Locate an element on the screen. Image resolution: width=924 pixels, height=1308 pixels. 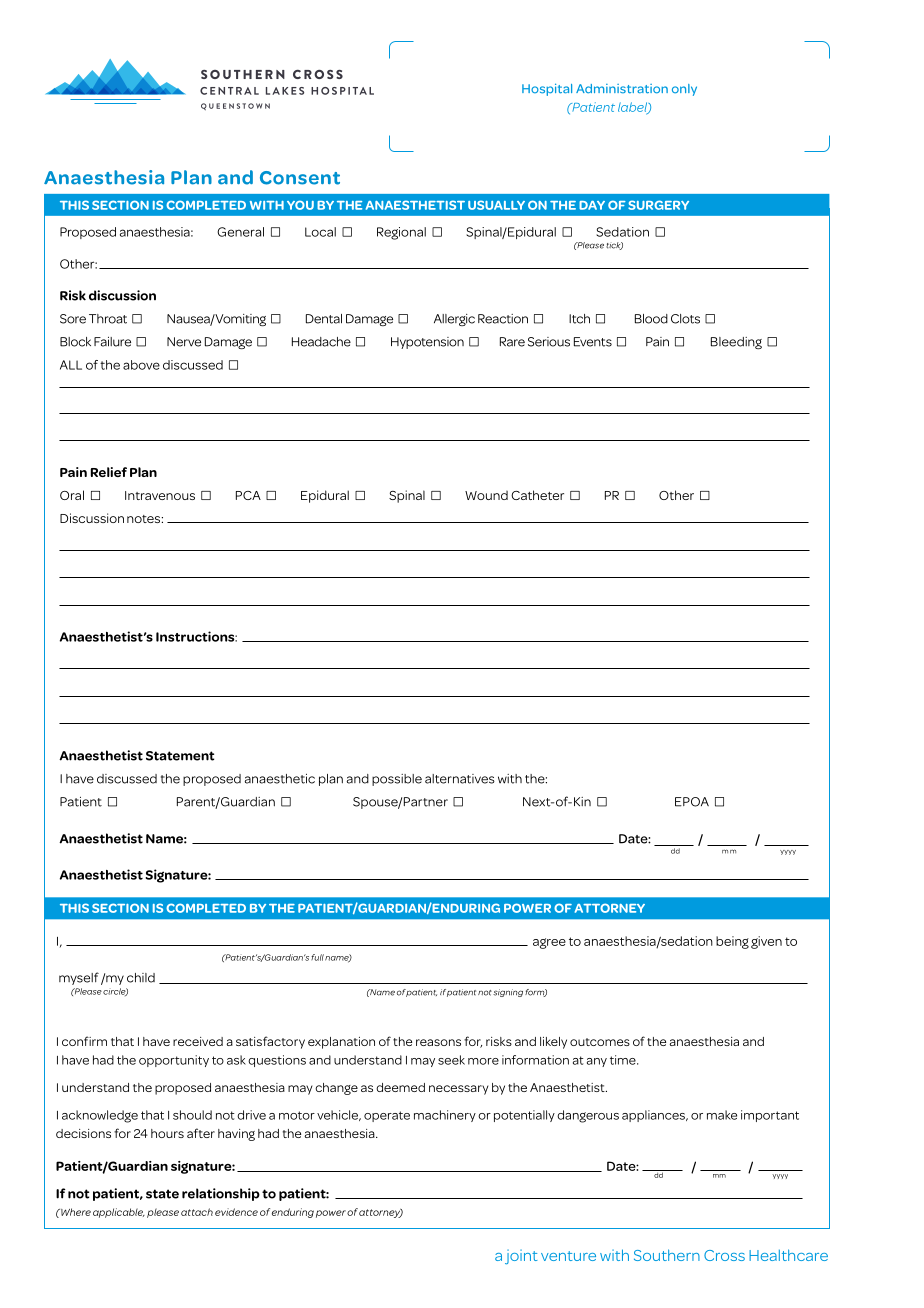
Cross is located at coordinates (724, 1255).
